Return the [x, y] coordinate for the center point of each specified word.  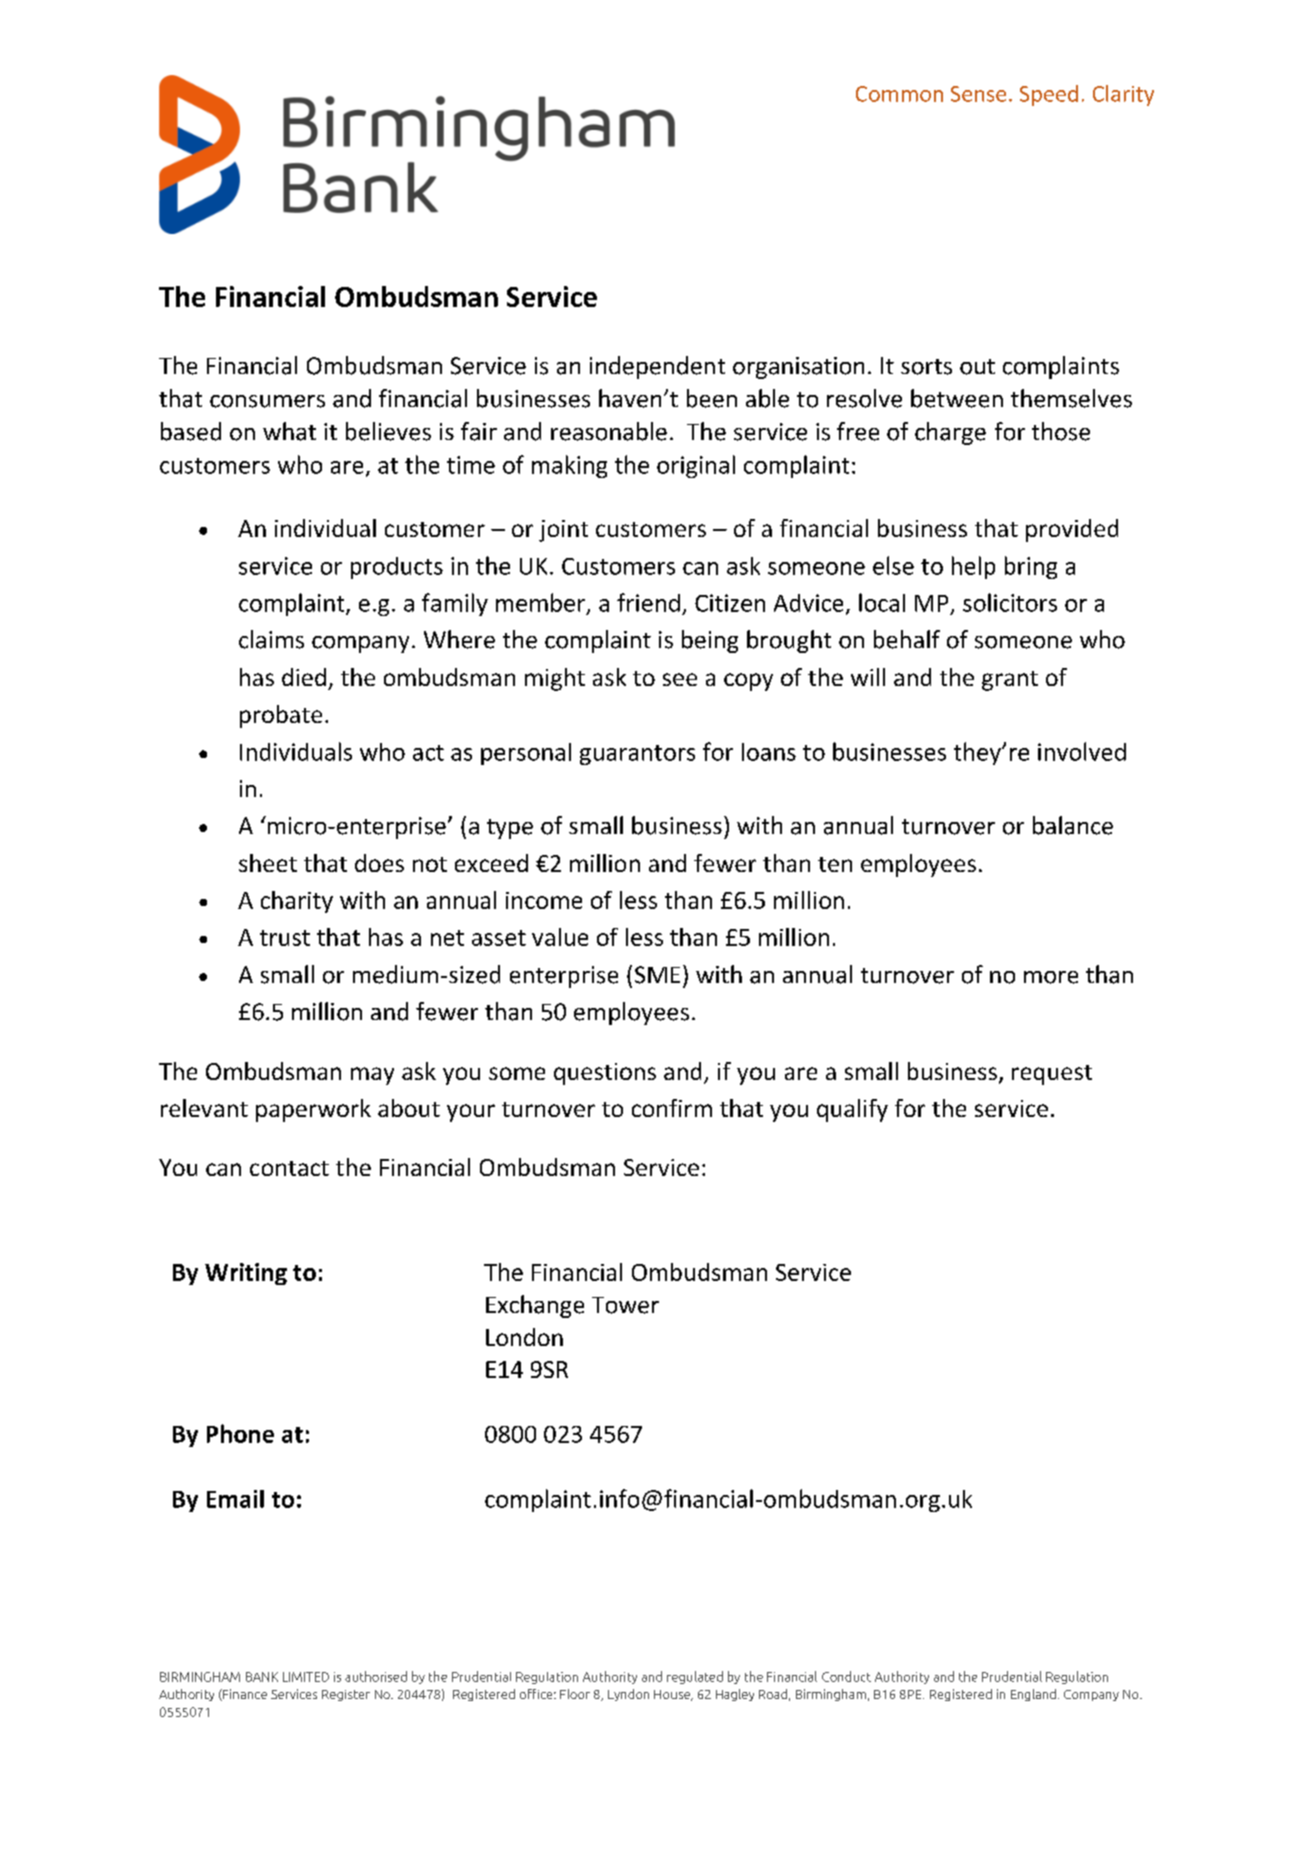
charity [297, 902]
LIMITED [306, 1677]
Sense [978, 94]
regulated [695, 1677]
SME [657, 975]
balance [1073, 825]
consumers [267, 401]
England [1033, 1695]
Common [899, 94]
